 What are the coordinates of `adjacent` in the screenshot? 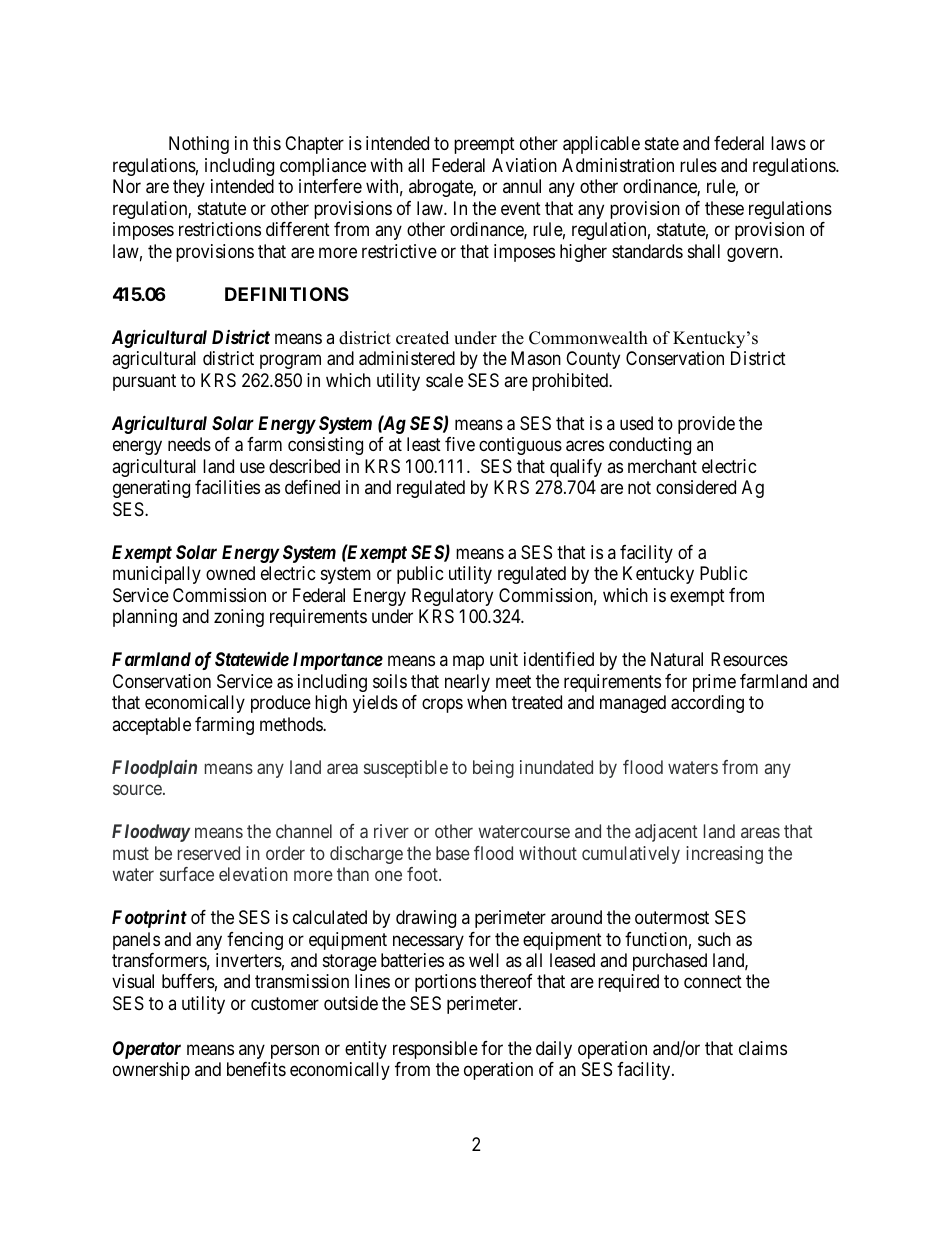 It's located at (666, 833).
